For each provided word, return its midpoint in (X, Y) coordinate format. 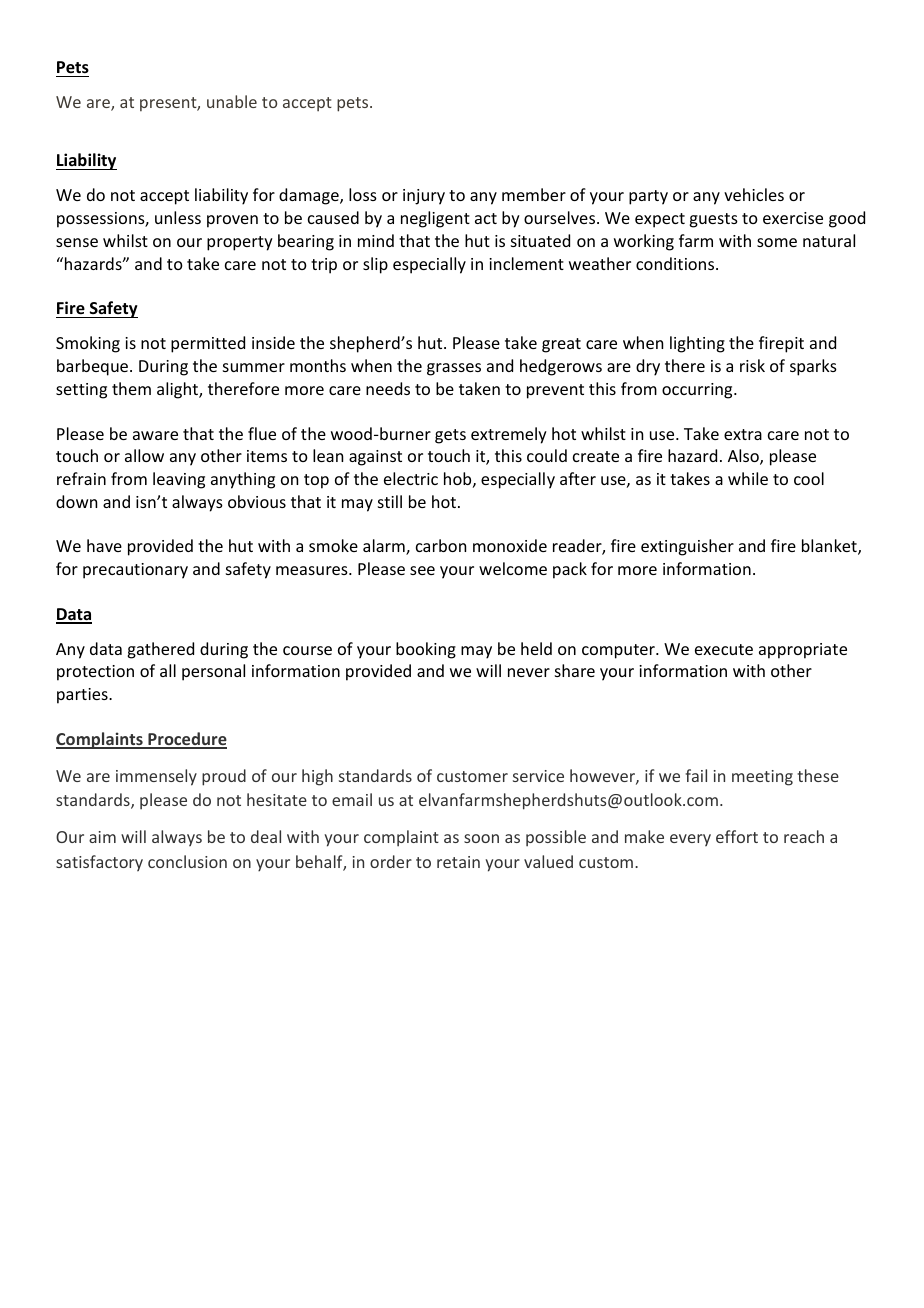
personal (213, 672)
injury (424, 197)
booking (426, 650)
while (748, 478)
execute (724, 649)
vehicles (754, 194)
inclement (526, 263)
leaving (179, 480)
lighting (697, 344)
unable (232, 101)
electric (411, 478)
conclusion (187, 861)
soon (481, 838)
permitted (208, 344)
